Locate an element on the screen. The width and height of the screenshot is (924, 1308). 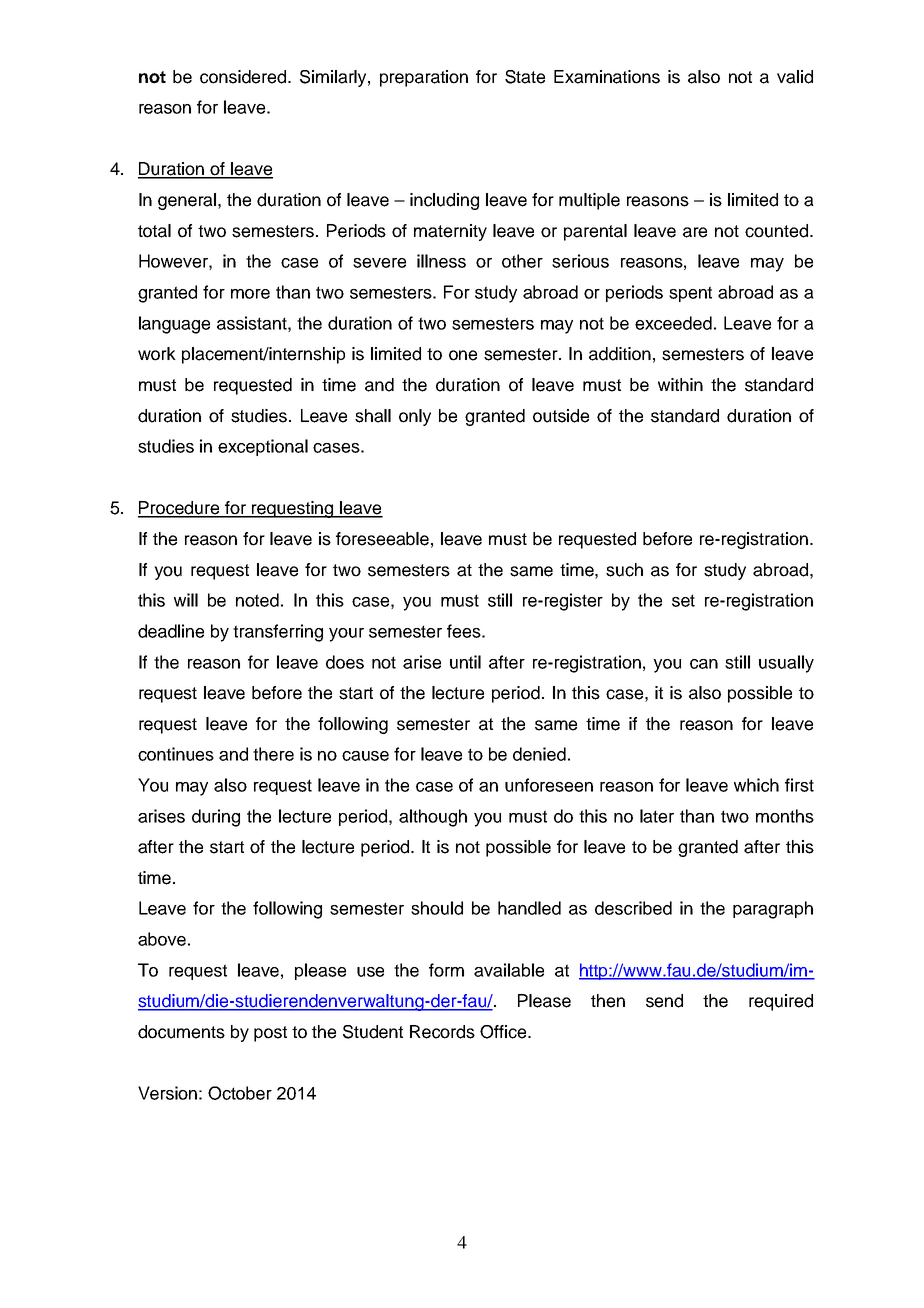
October is located at coordinates (240, 1093).
